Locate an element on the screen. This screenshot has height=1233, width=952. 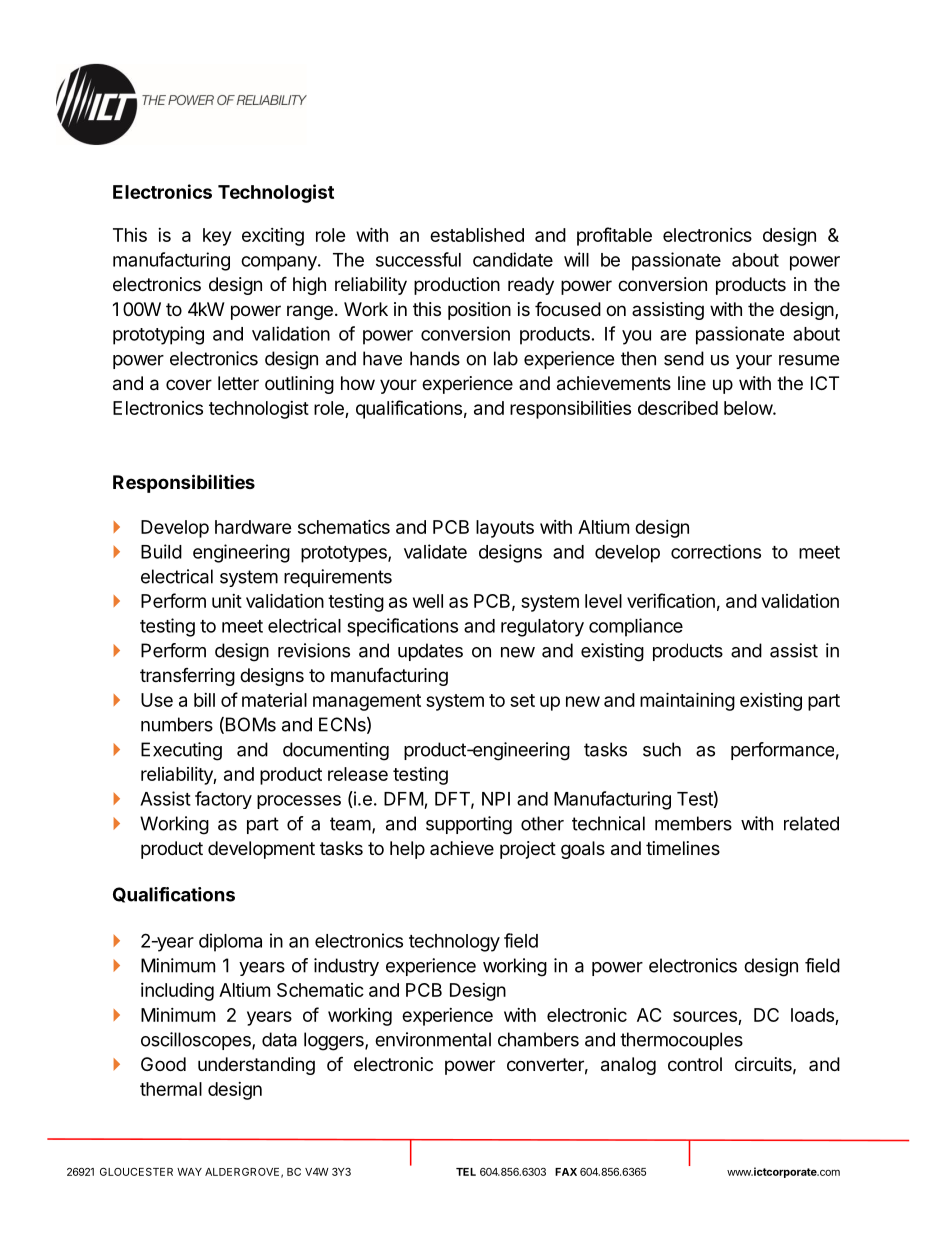
profitable is located at coordinates (614, 236).
